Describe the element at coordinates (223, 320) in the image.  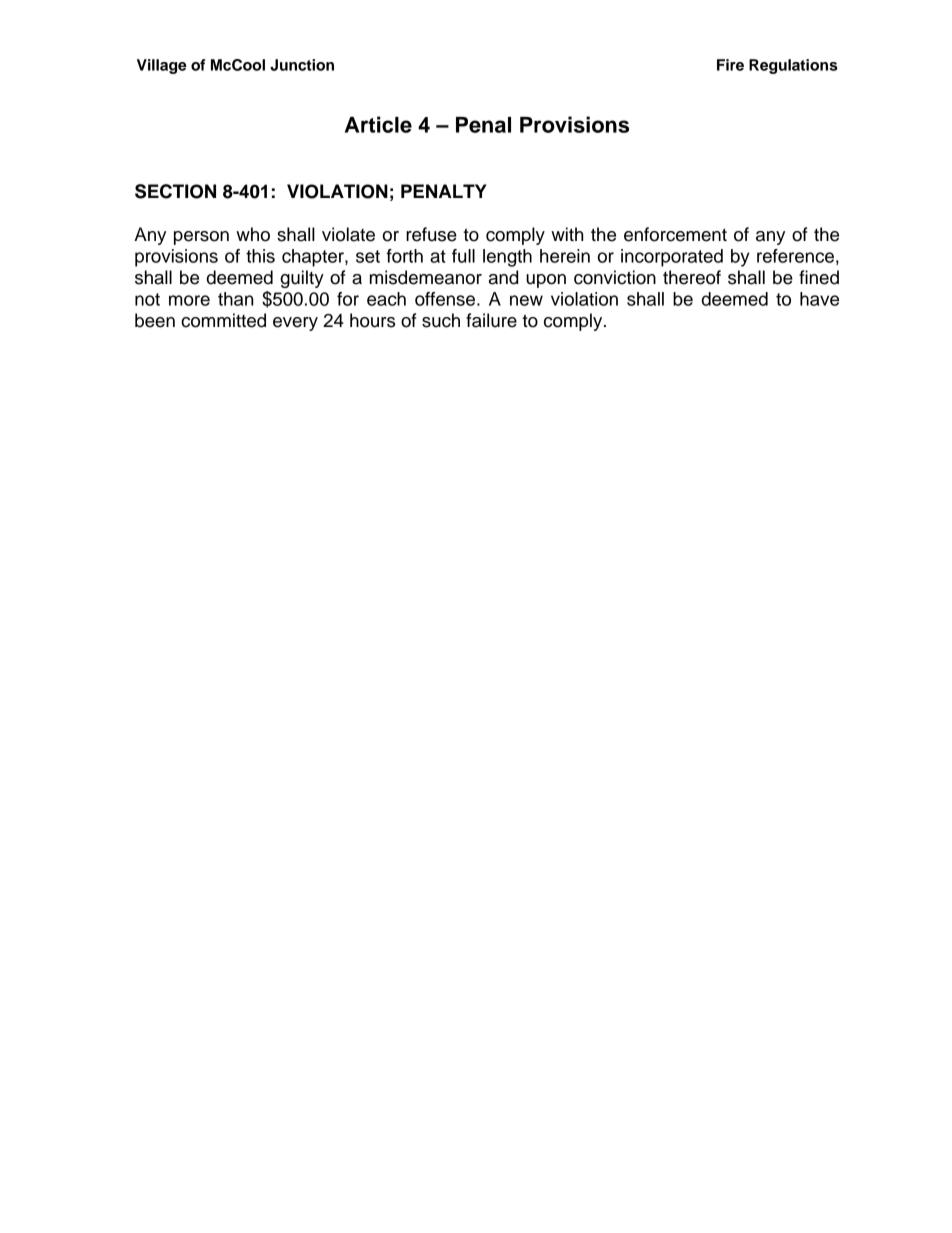
I see `committed` at that location.
